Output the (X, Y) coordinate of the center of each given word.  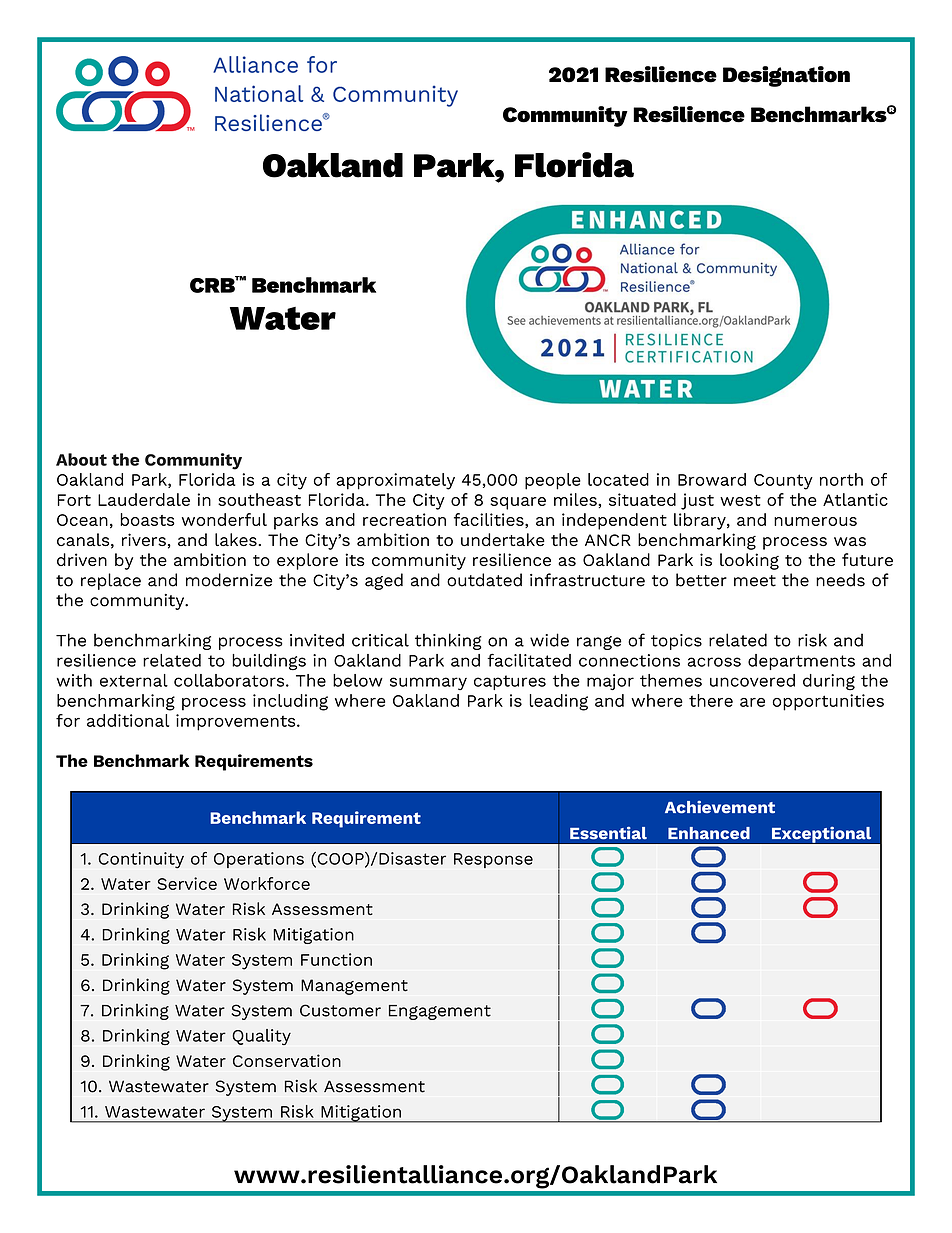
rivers (144, 539)
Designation (786, 76)
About (81, 459)
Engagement (440, 1012)
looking (749, 561)
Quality (261, 1037)
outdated (484, 580)
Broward (712, 479)
